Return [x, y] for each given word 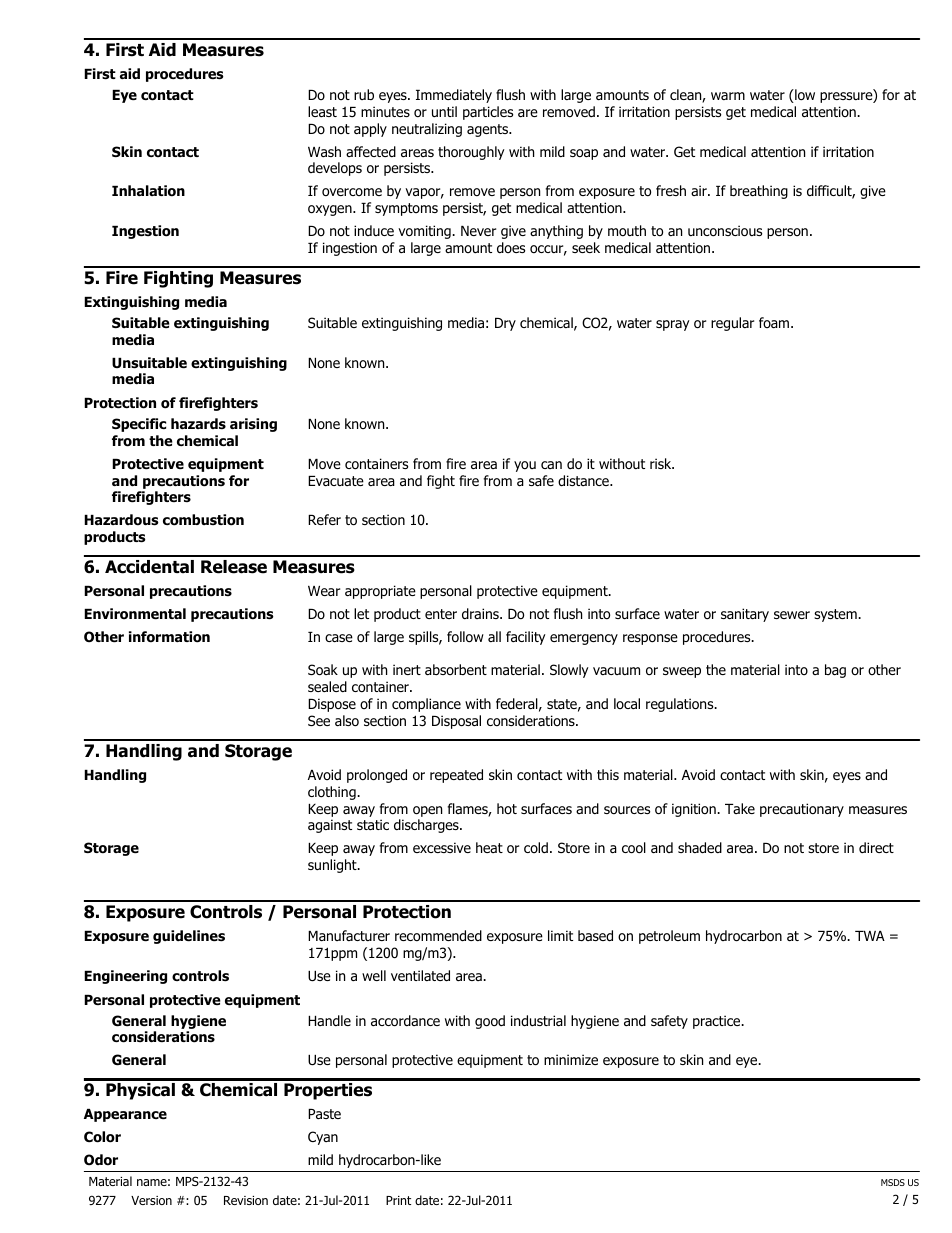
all [494, 636]
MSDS [893, 1182]
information [169, 637]
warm [728, 96]
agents [489, 130]
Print [398, 1200]
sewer [792, 615]
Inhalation [148, 191]
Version [151, 1200]
